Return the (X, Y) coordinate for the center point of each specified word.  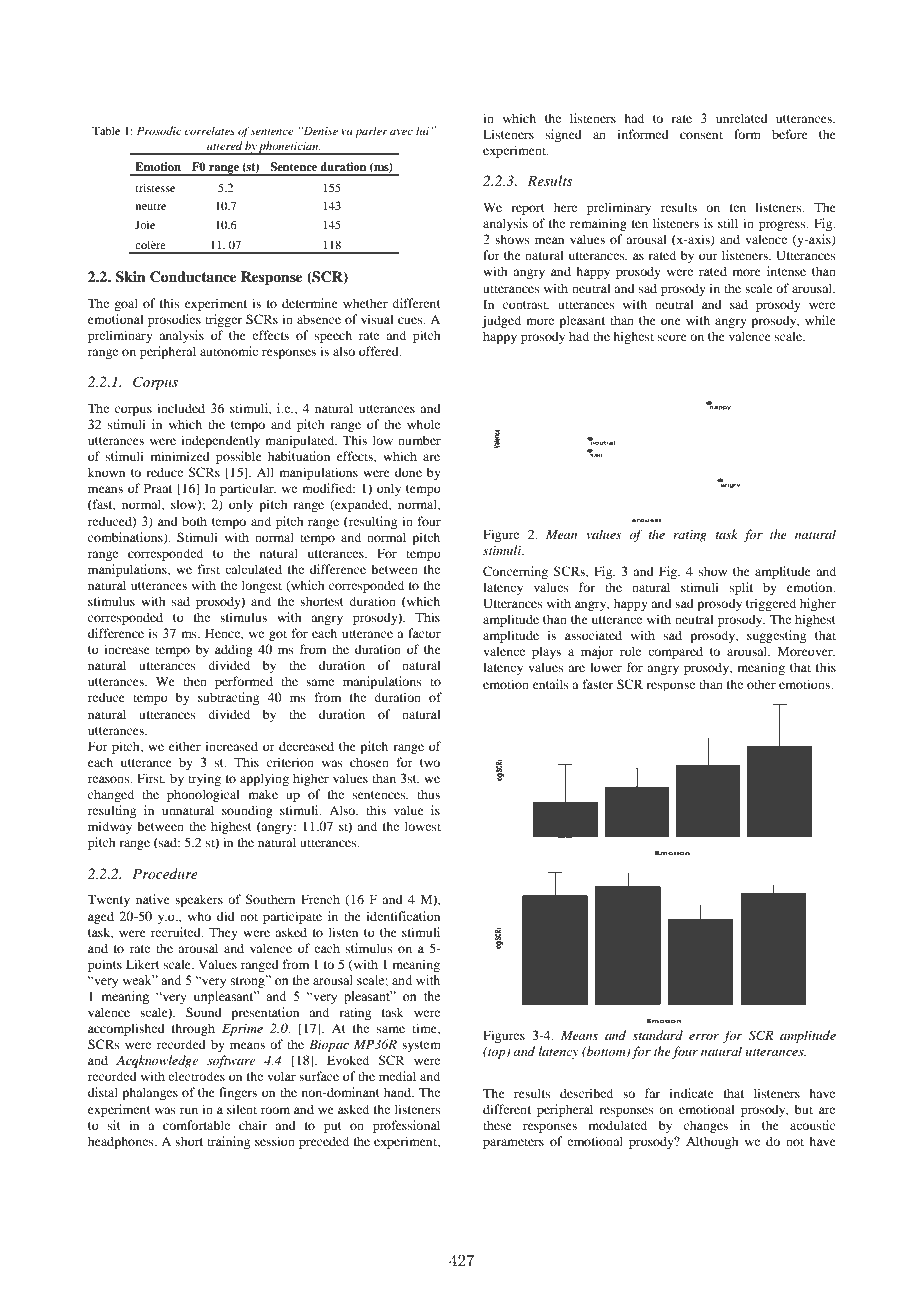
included (181, 408)
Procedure (165, 873)
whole (423, 424)
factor (424, 633)
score (672, 337)
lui (422, 130)
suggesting (776, 636)
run (189, 1110)
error (704, 1037)
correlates (210, 130)
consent (701, 135)
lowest (423, 826)
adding (234, 650)
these (497, 1125)
